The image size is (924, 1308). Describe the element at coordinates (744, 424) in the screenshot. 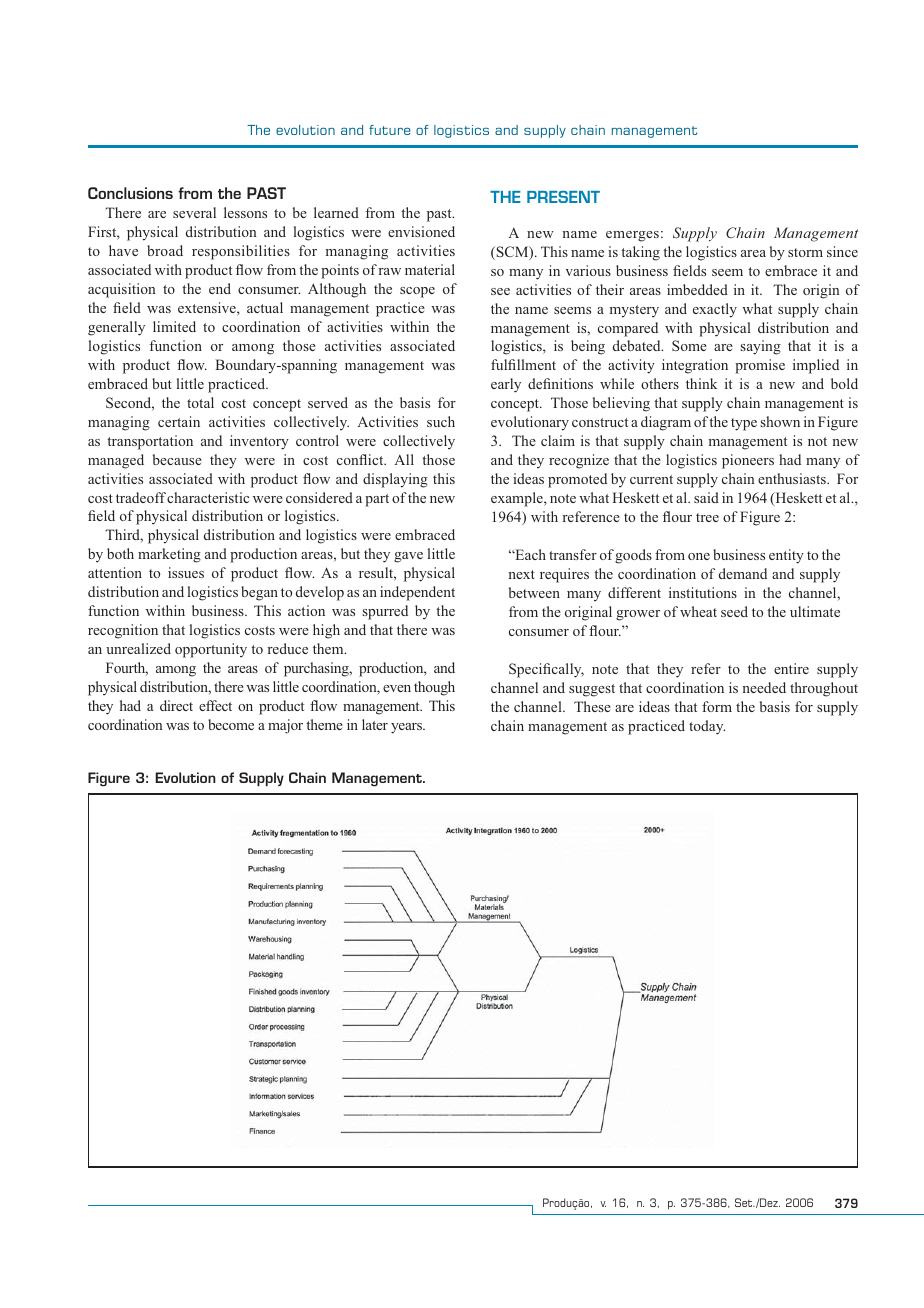

I see `type` at that location.
